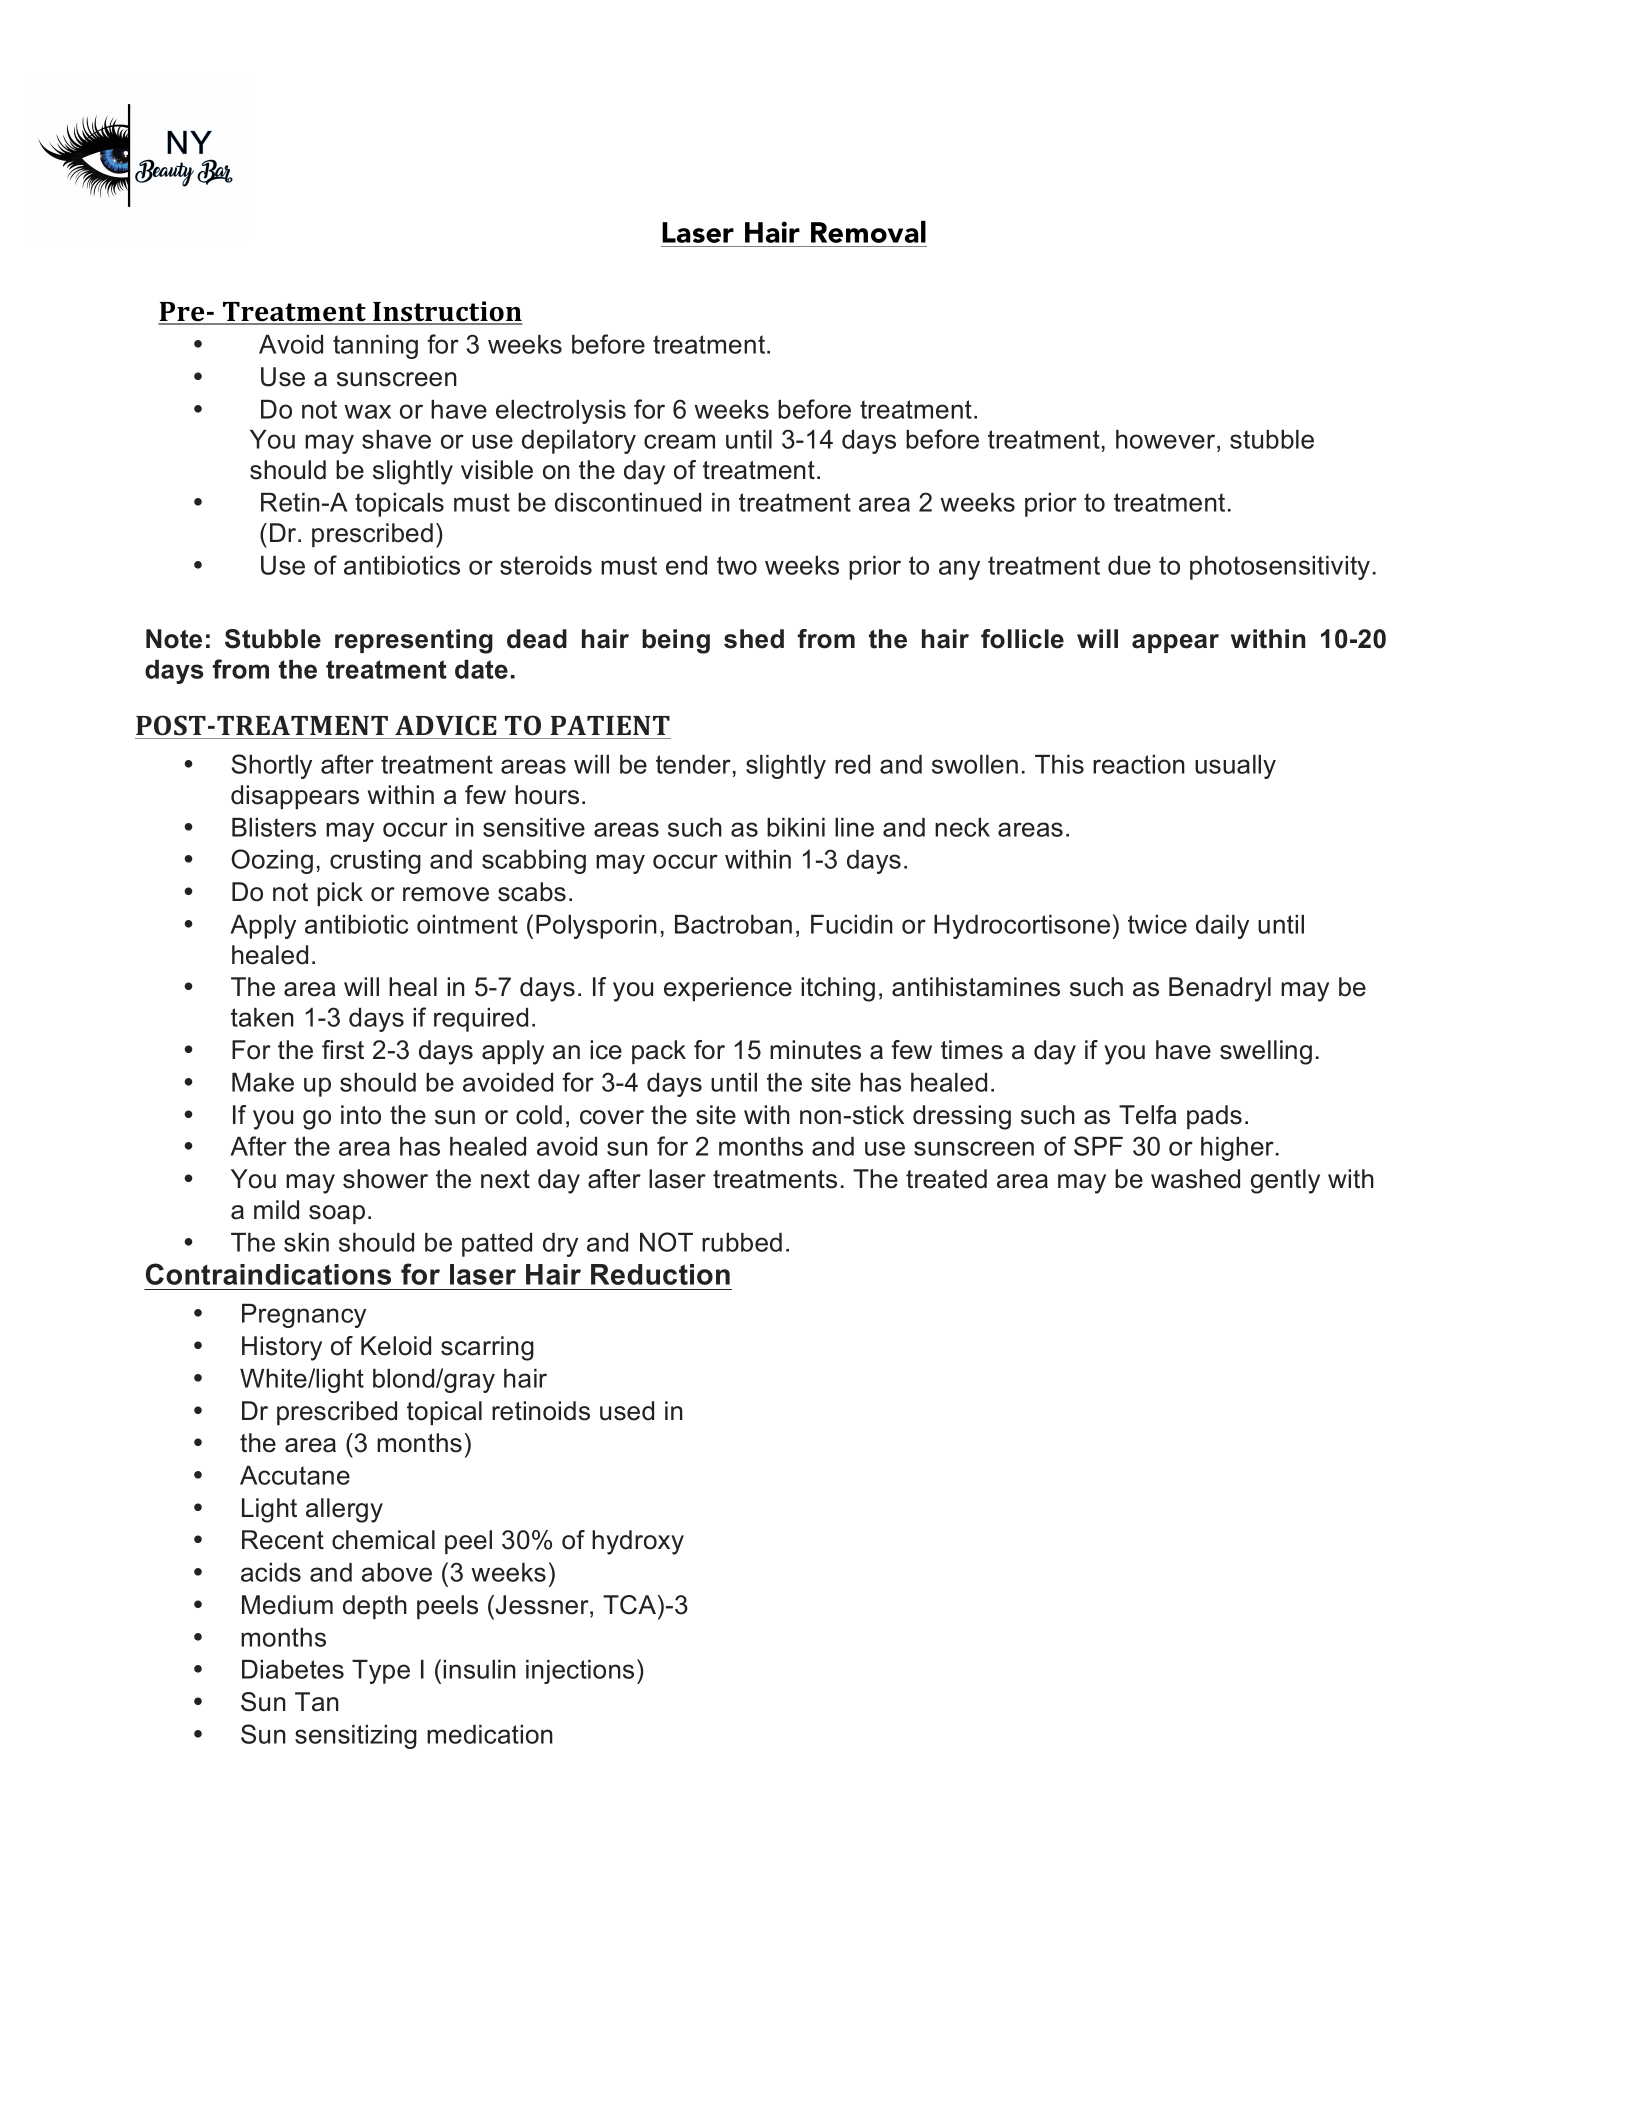 This screenshot has height=2103, width=1625. Describe the element at coordinates (627, 1411) in the screenshot. I see `used` at that location.
